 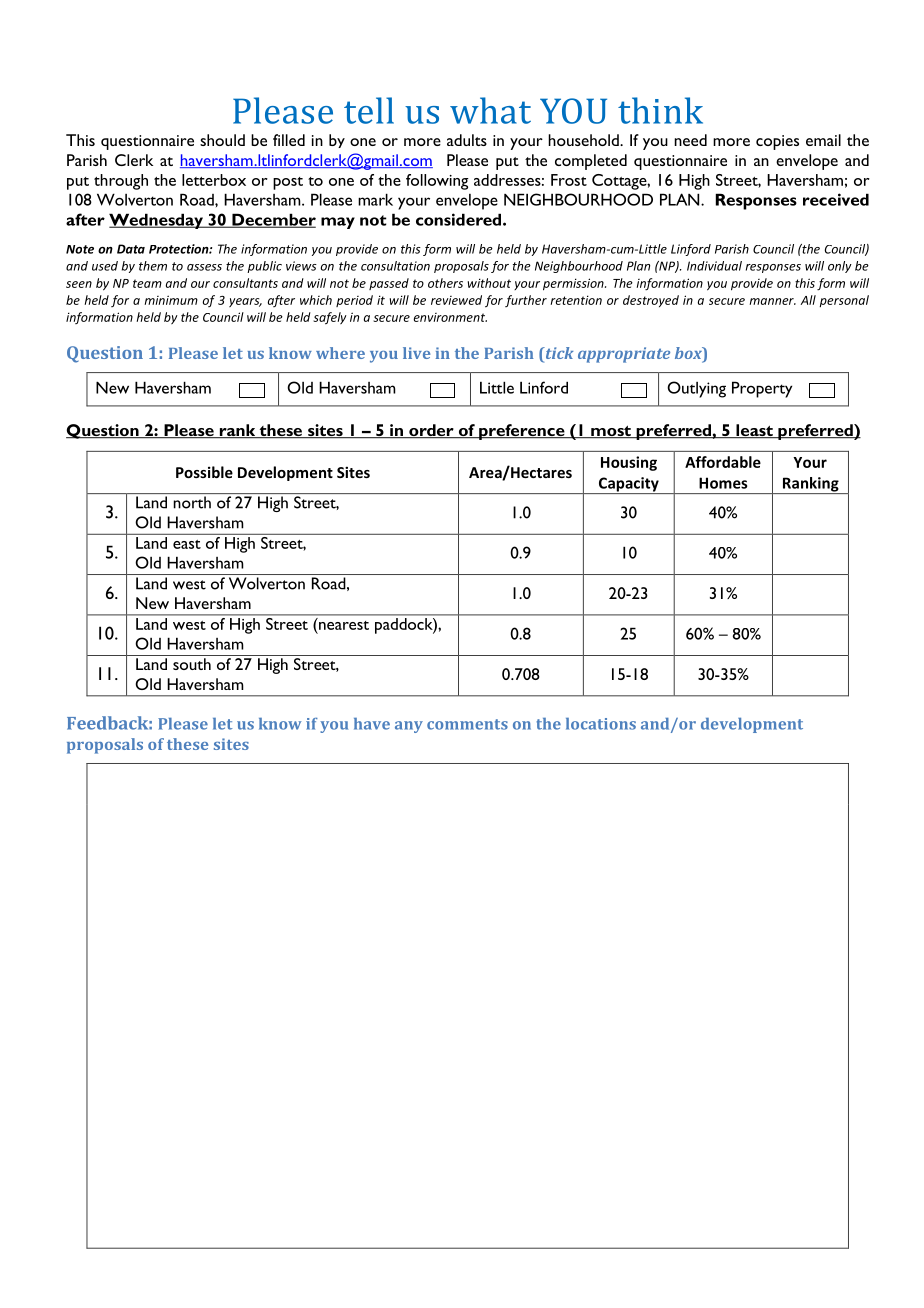 What do you see at coordinates (629, 485) in the screenshot?
I see `Capacity` at bounding box center [629, 485].
